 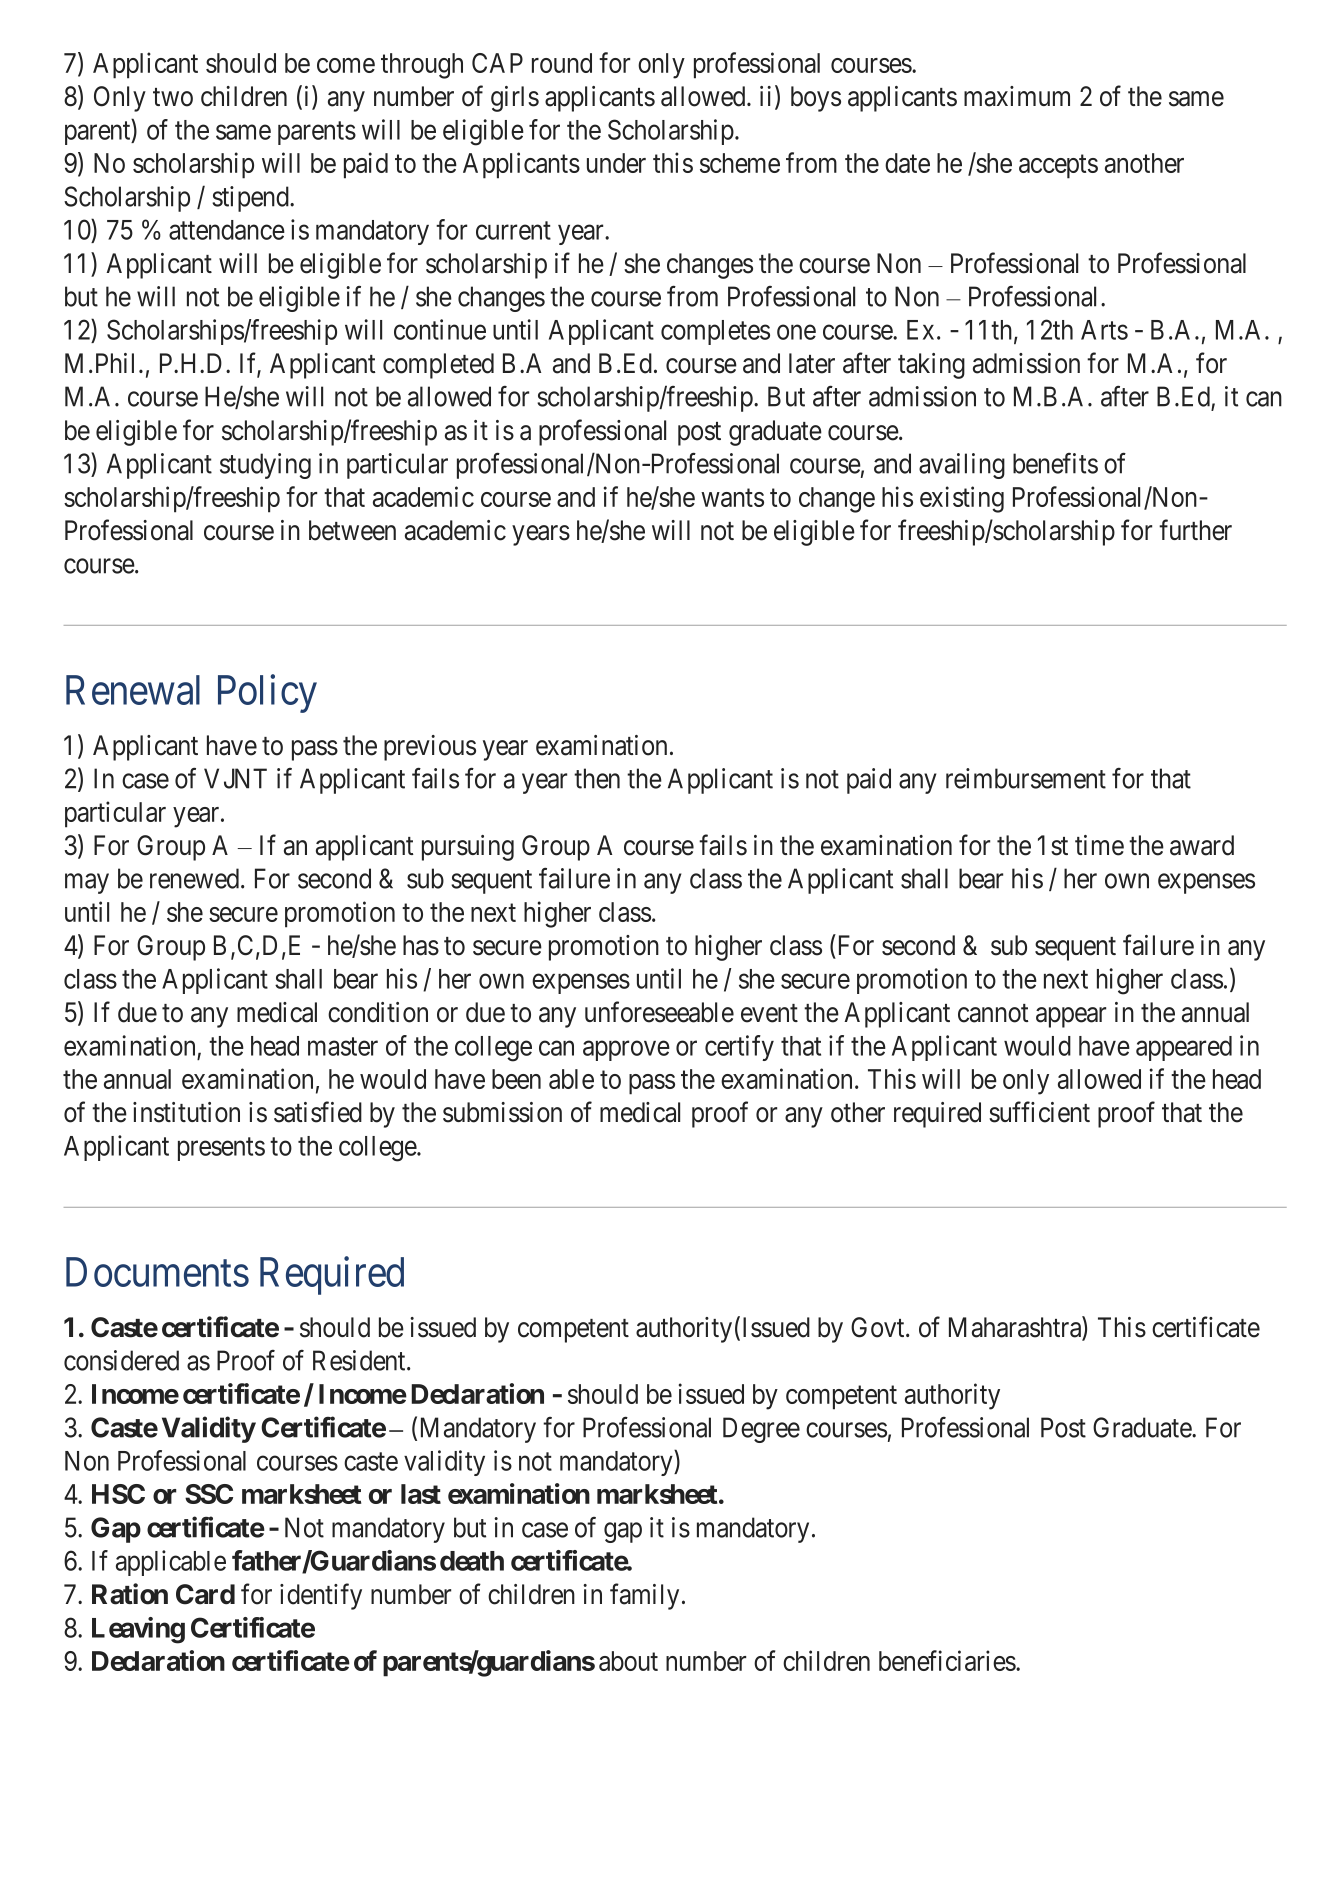 I want to click on under, so click(x=616, y=163).
